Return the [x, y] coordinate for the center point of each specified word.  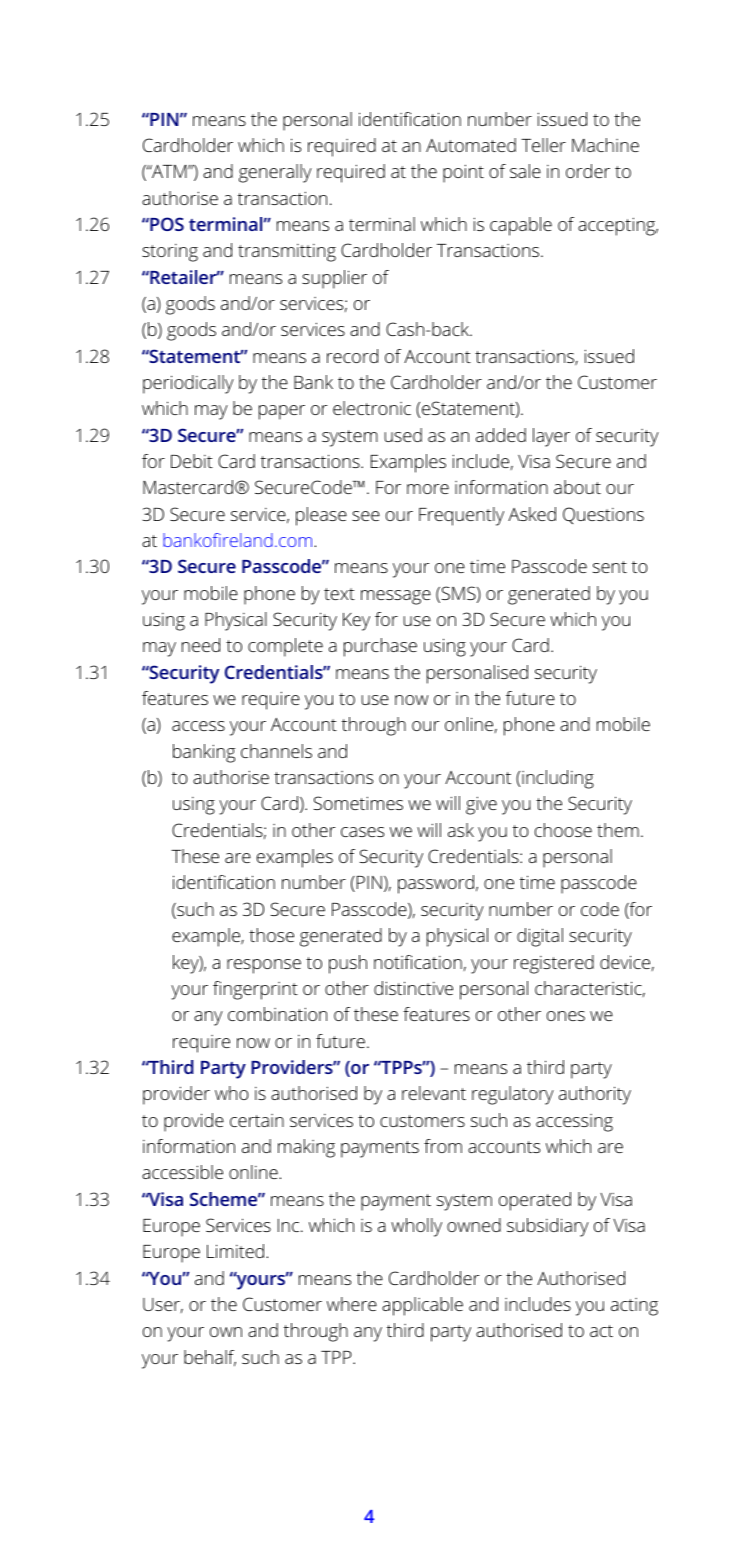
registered [554, 964]
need [201, 645]
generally [275, 173]
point [463, 173]
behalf [210, 1358]
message [396, 597]
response [264, 966]
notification [418, 962]
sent [610, 567]
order [588, 171]
